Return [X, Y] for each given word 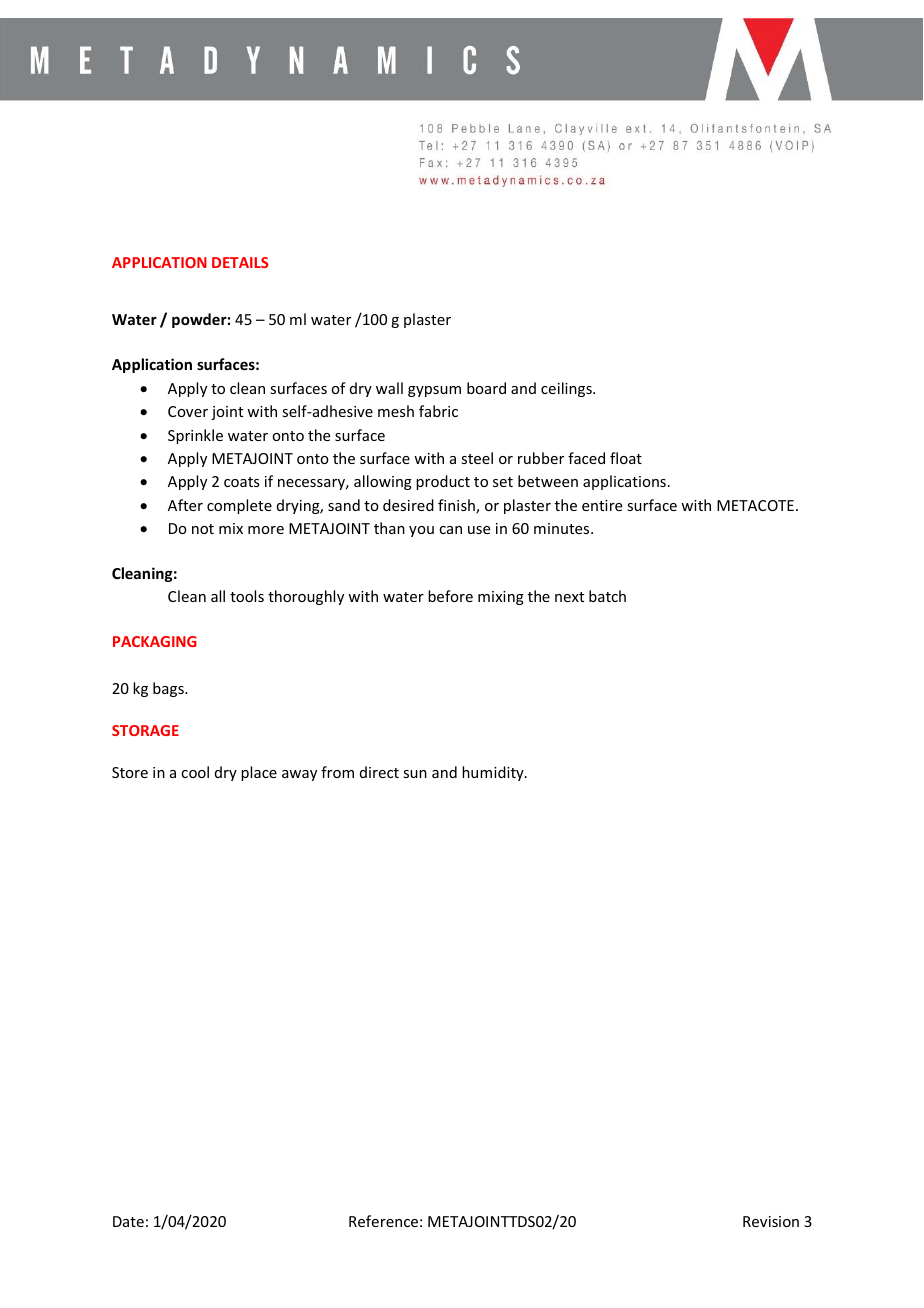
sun [415, 774]
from [337, 772]
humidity [494, 773]
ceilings [567, 389]
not [203, 529]
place [259, 773]
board [486, 388]
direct [379, 772]
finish [457, 506]
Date [128, 1221]
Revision [771, 1221]
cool [195, 772]
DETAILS [240, 262]
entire [602, 505]
